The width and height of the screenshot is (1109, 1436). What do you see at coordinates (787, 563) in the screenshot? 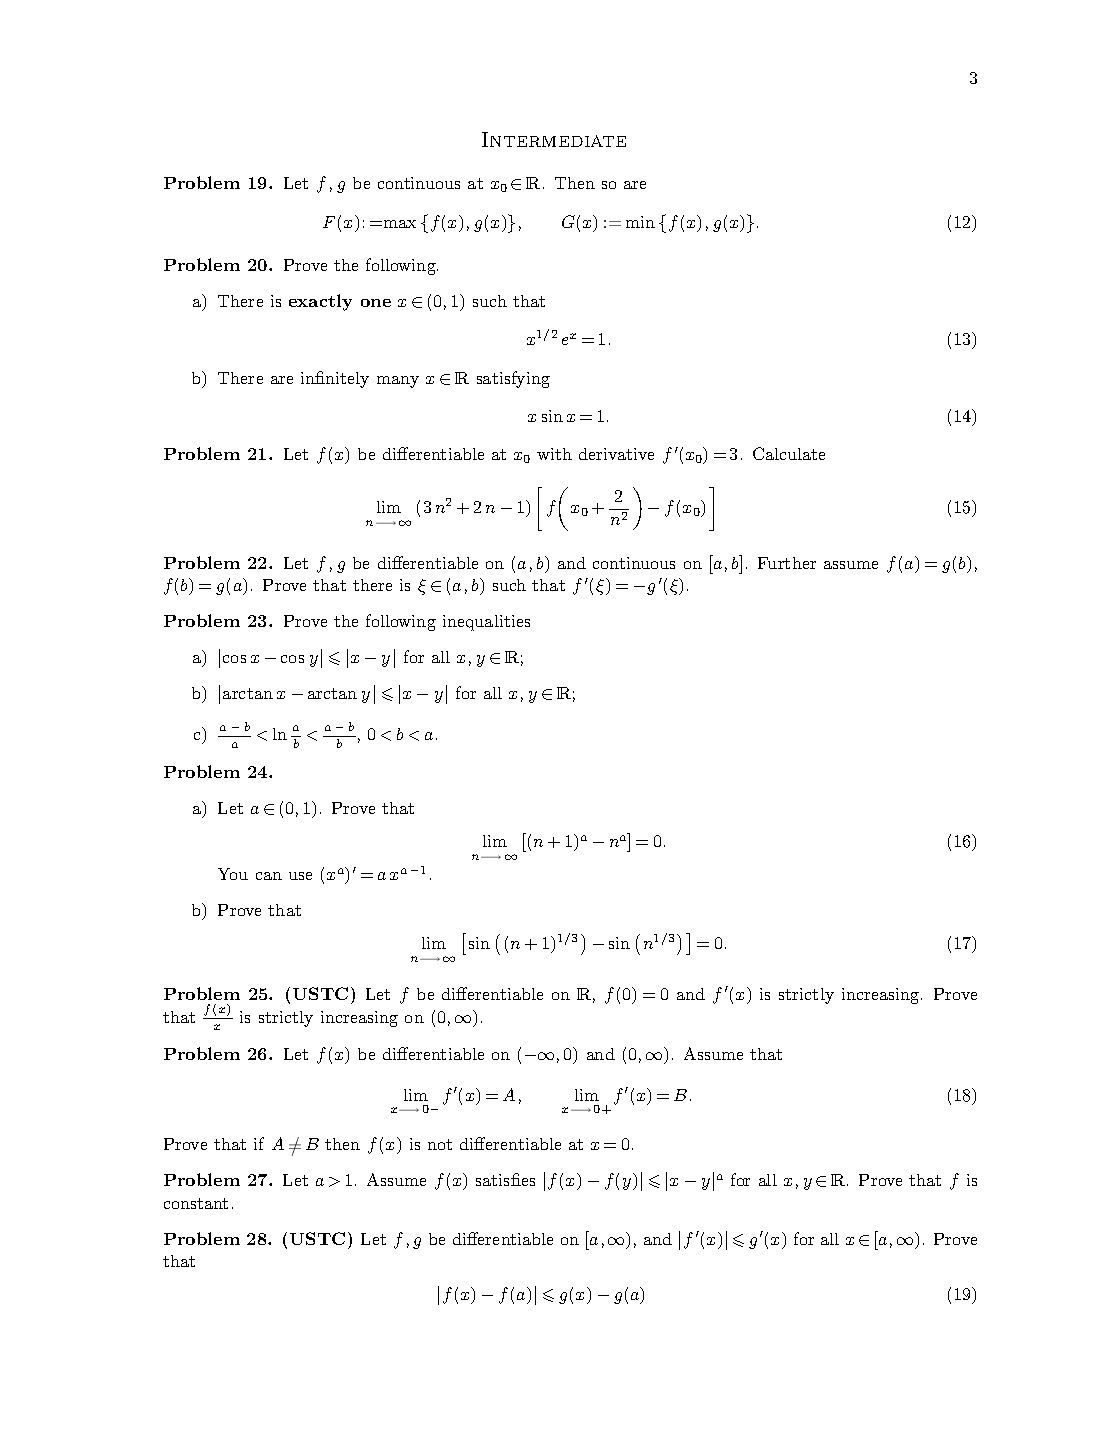
I see `Further` at bounding box center [787, 563].
